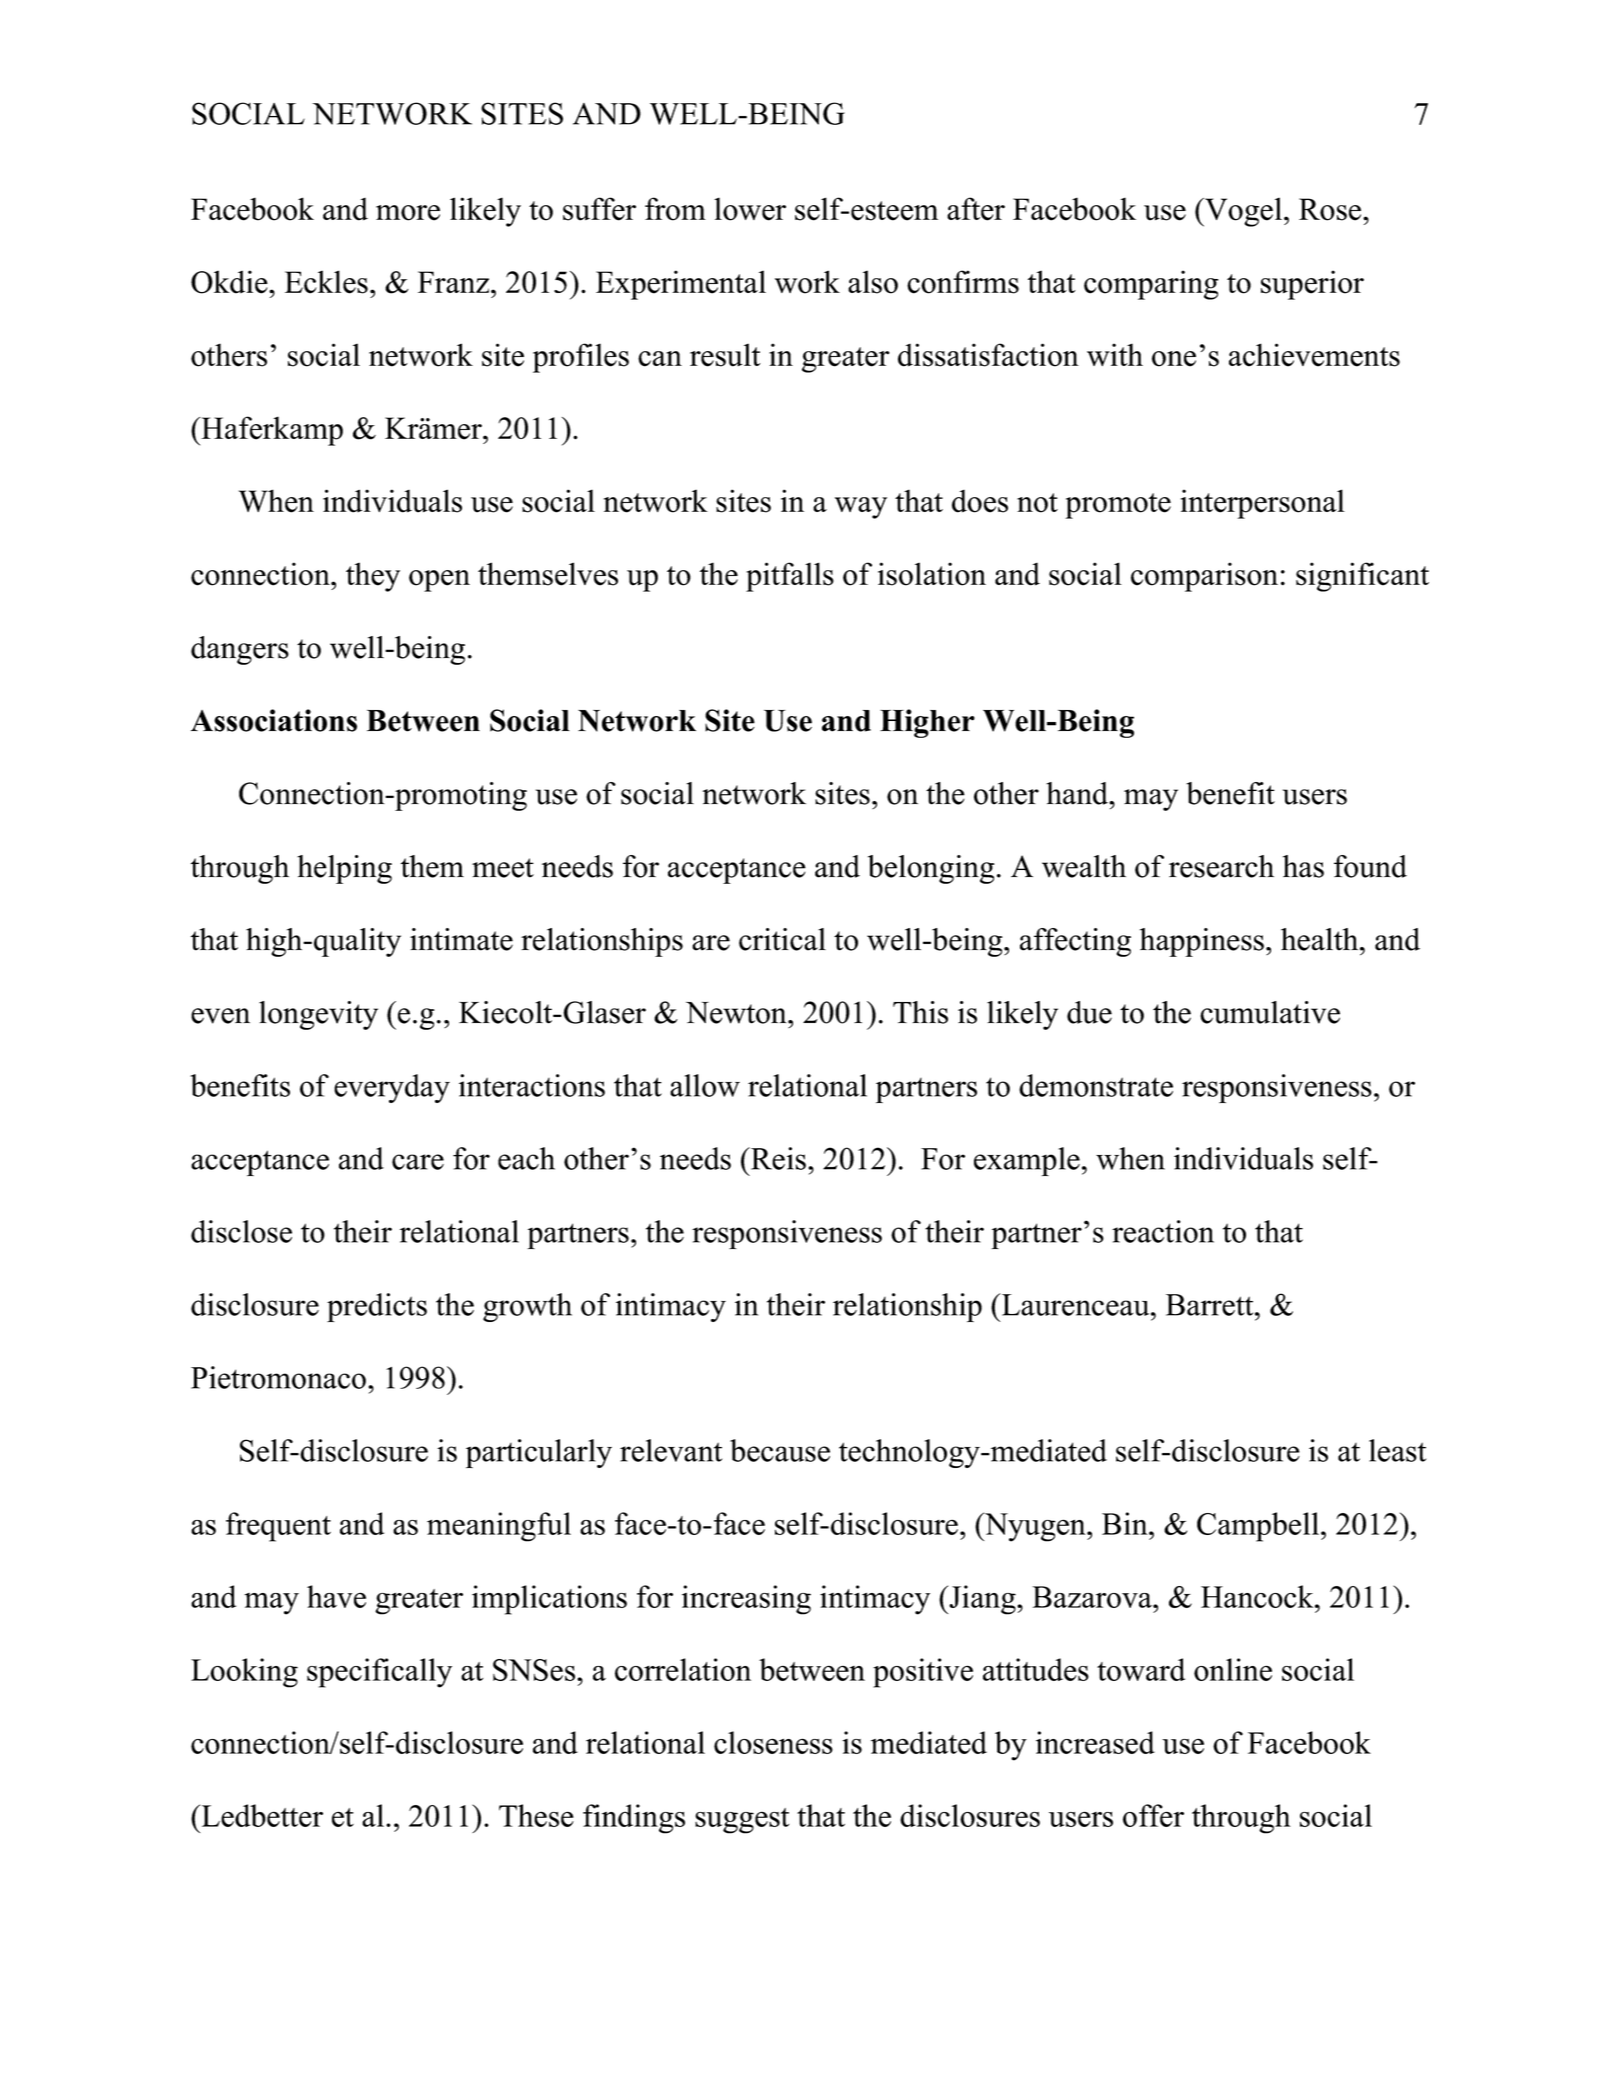 This image has height=2096, width=1620. Describe the element at coordinates (1242, 212) in the image. I see `Vogel` at that location.
